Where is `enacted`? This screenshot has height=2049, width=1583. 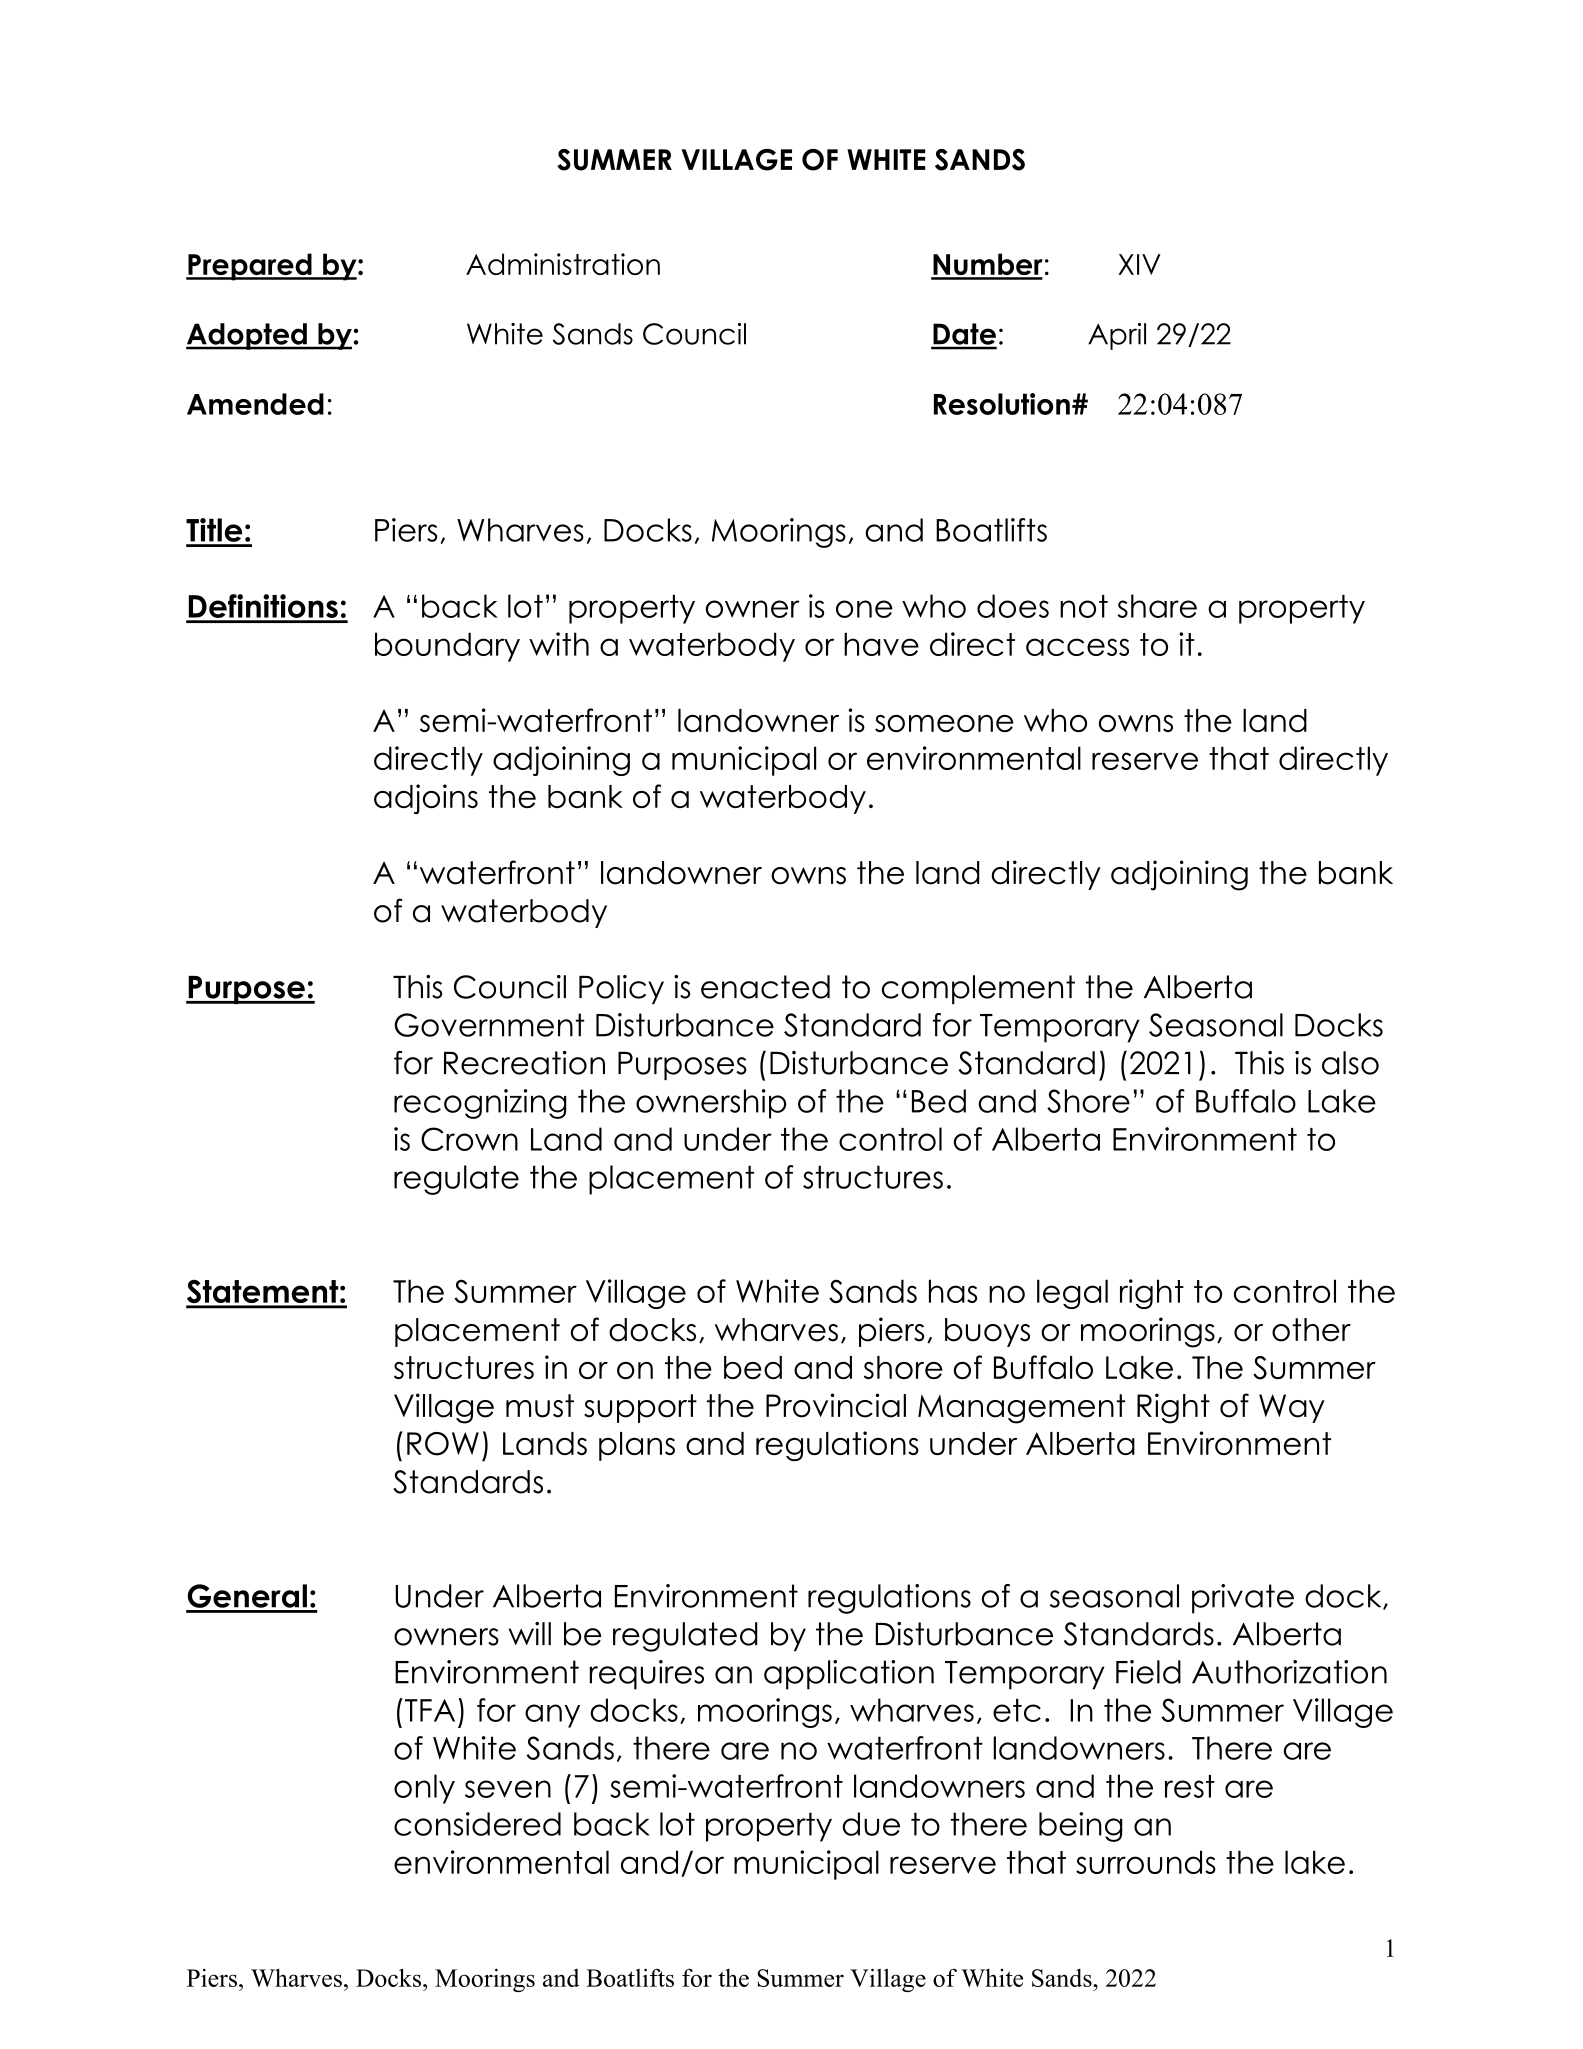
enacted is located at coordinates (765, 987).
